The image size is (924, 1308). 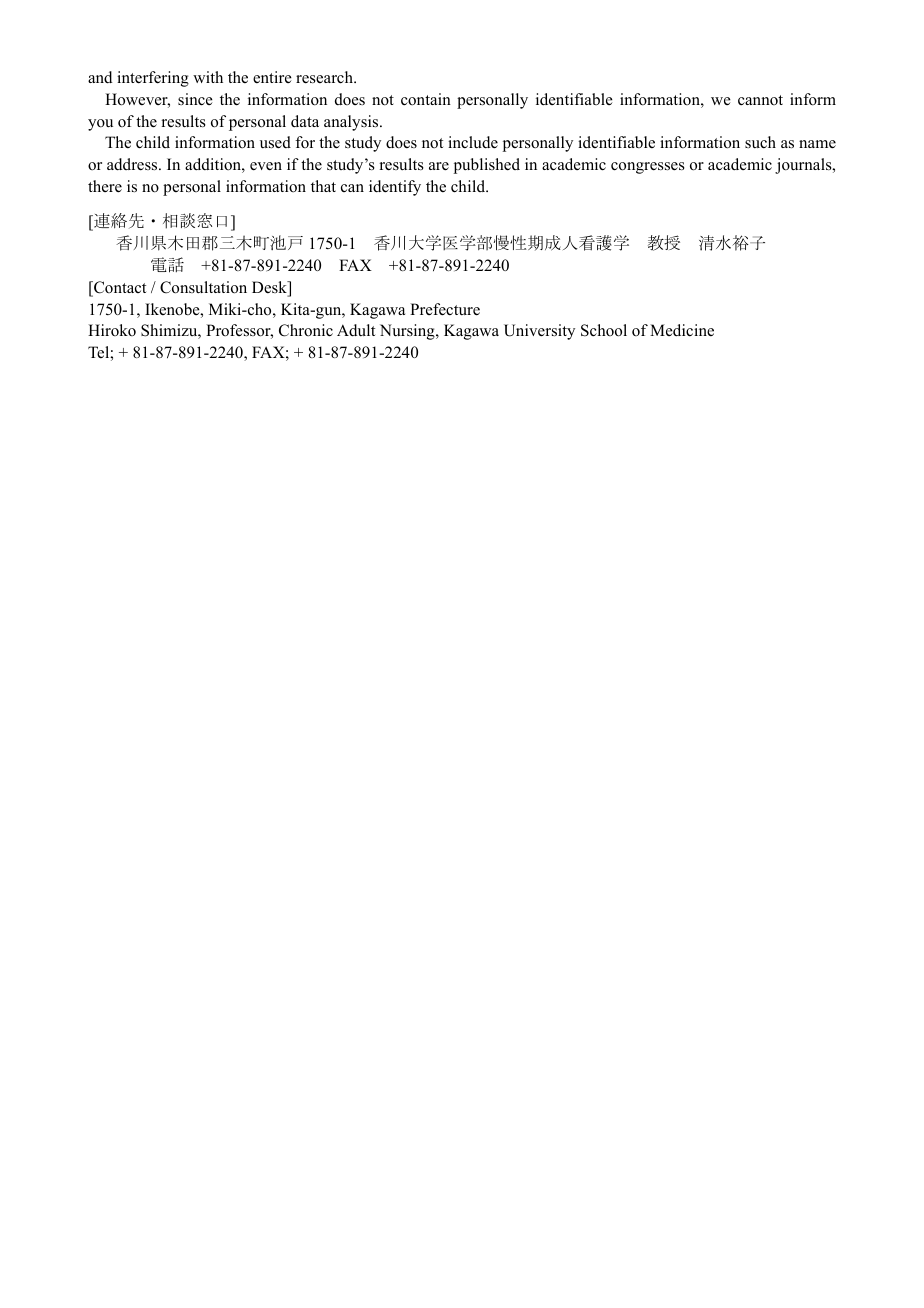 What do you see at coordinates (760, 100) in the screenshot?
I see `cannot` at bounding box center [760, 100].
